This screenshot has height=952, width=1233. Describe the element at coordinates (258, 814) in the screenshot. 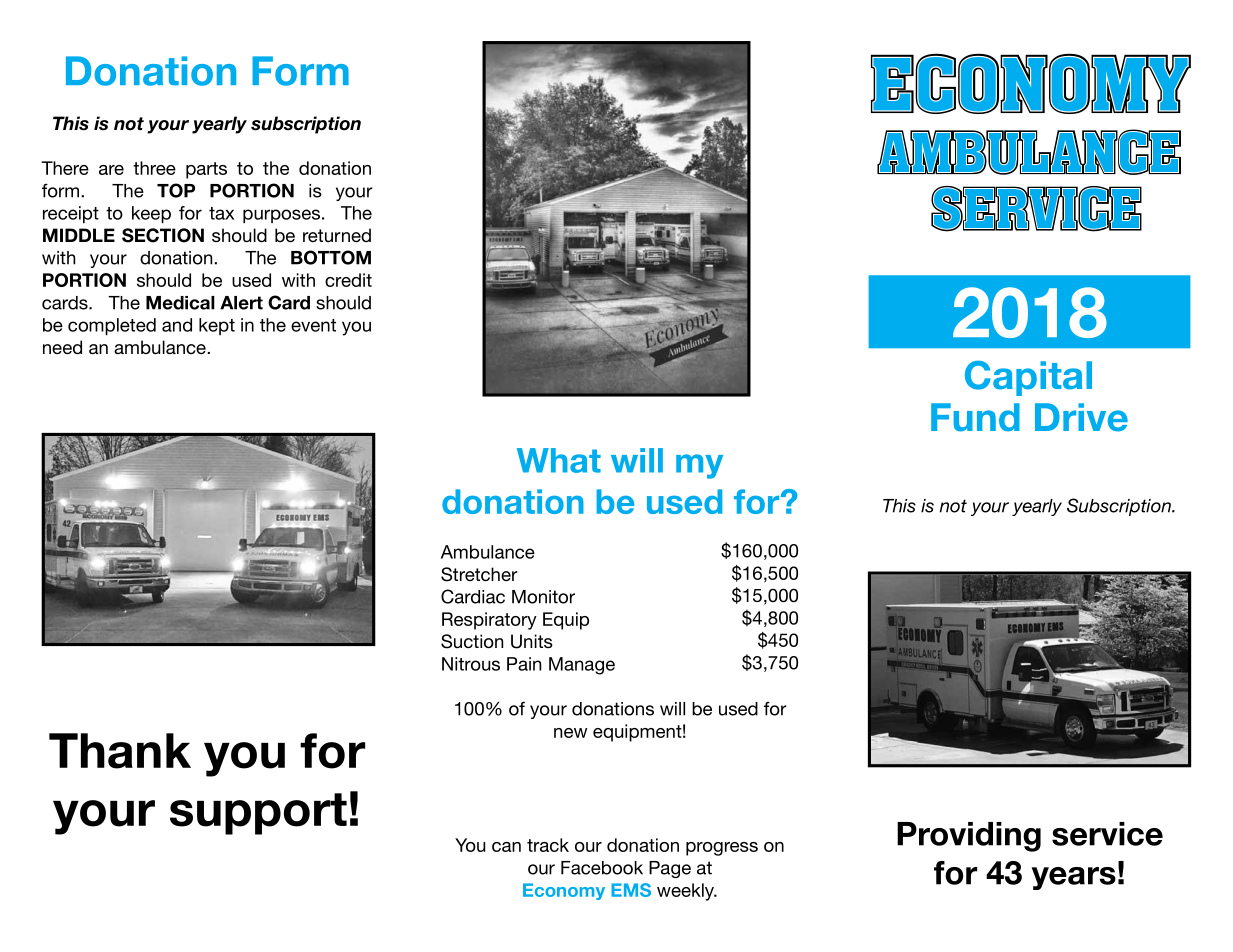

I see `support` at that location.
